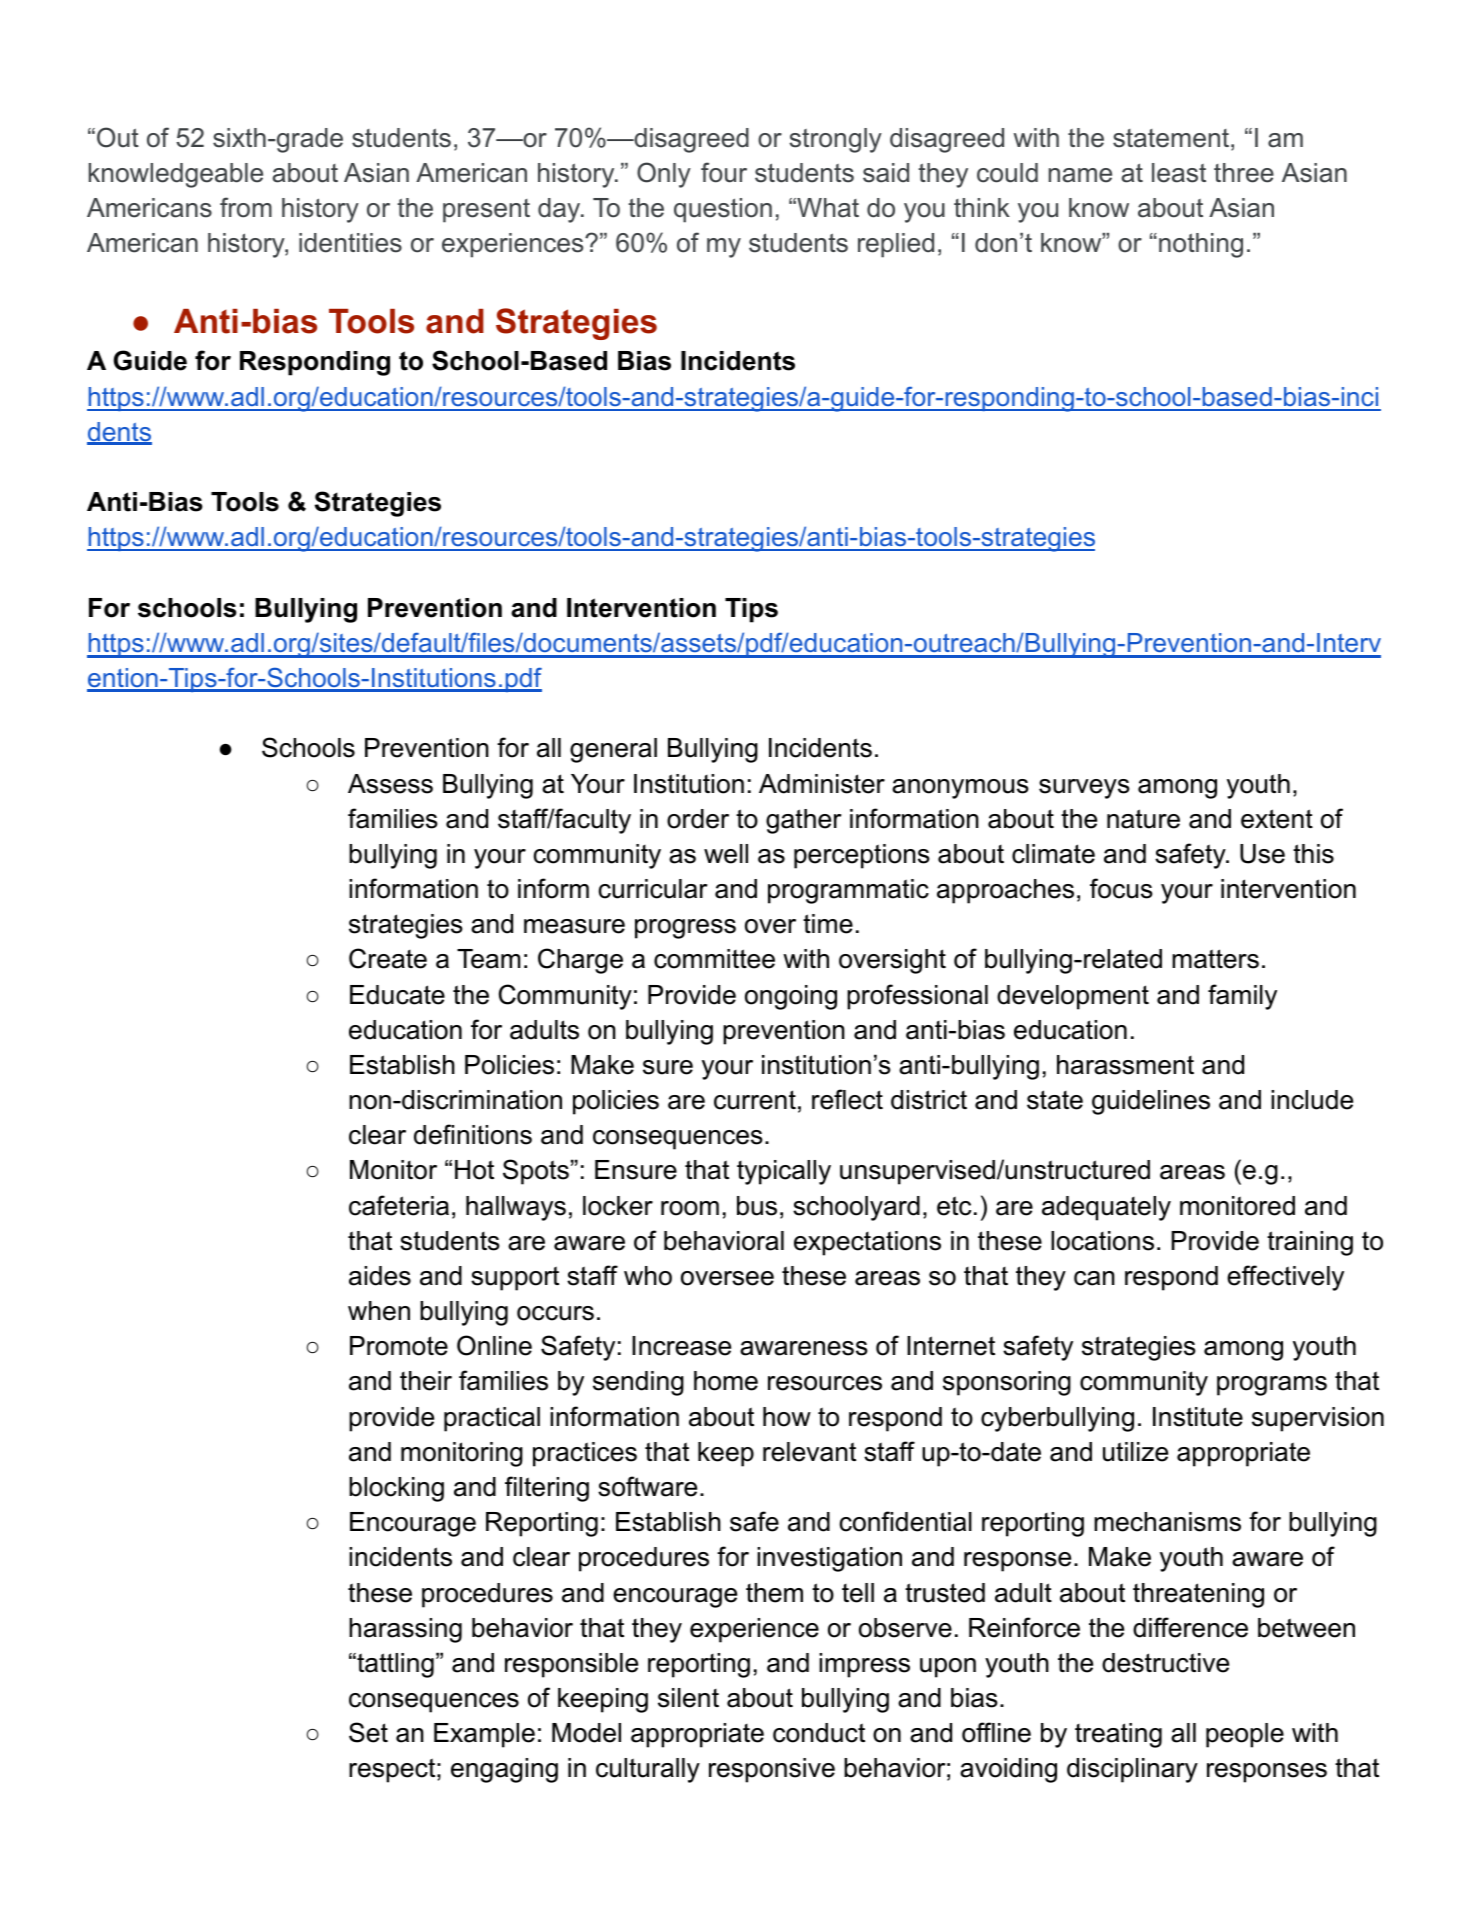 The image size is (1480, 1915). What do you see at coordinates (1179, 173) in the screenshot?
I see `least` at bounding box center [1179, 173].
